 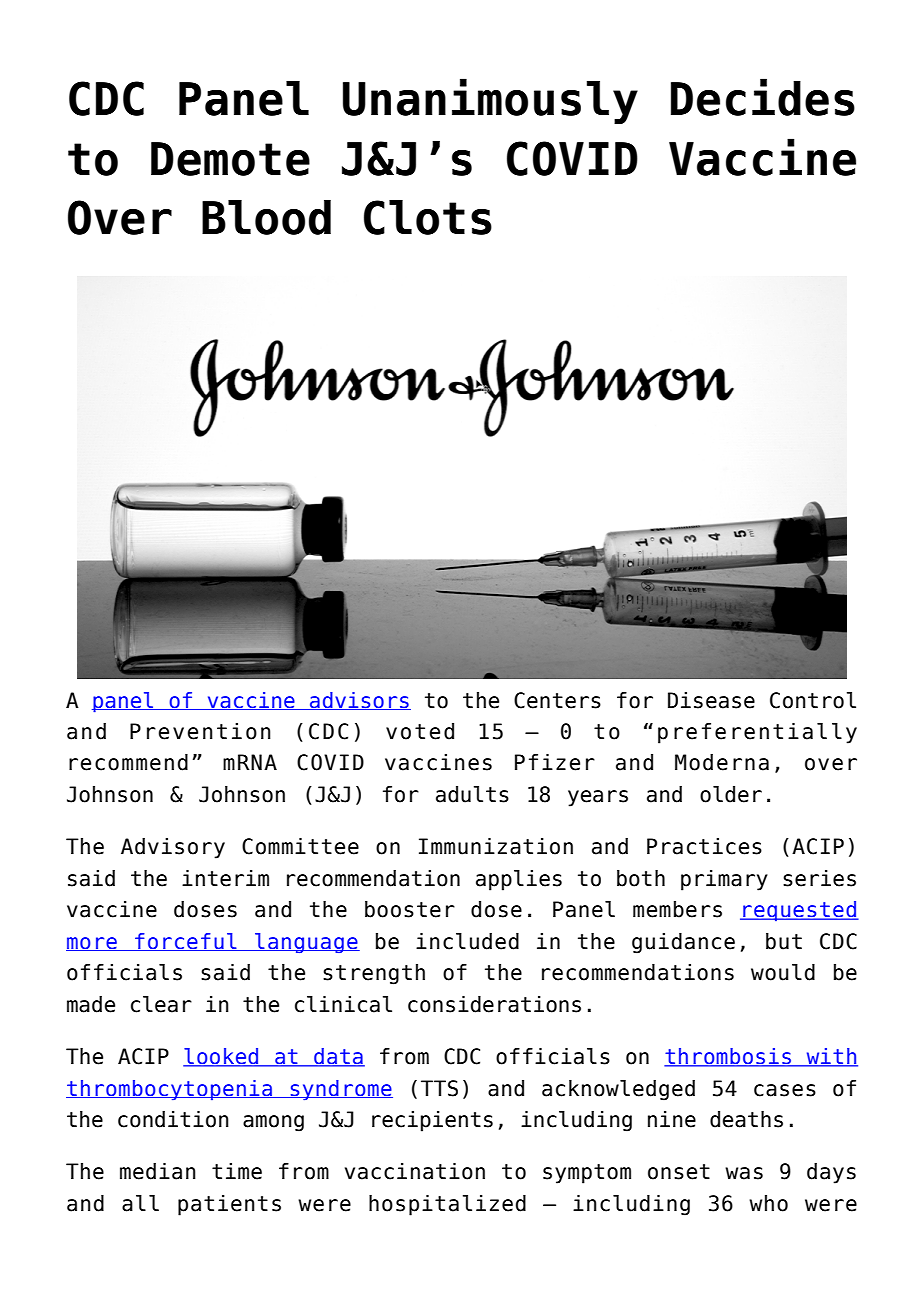 I want to click on Demote, so click(x=230, y=159).
